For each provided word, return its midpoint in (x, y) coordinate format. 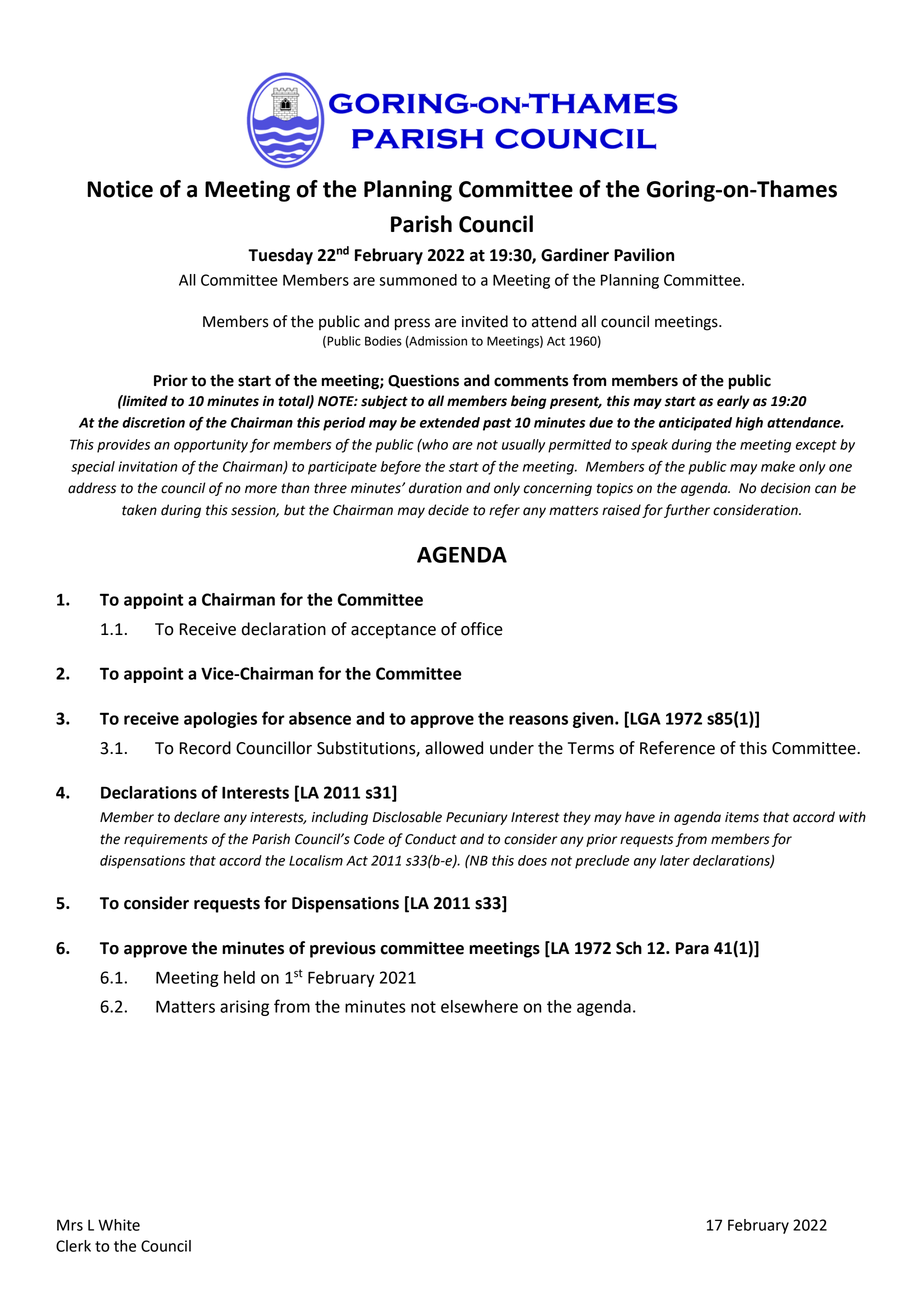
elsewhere (479, 1006)
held (239, 977)
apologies (220, 720)
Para (692, 948)
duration (435, 488)
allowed (454, 748)
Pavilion (644, 255)
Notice (120, 189)
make (778, 466)
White (119, 1225)
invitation (147, 466)
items (742, 817)
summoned (418, 280)
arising (244, 1008)
